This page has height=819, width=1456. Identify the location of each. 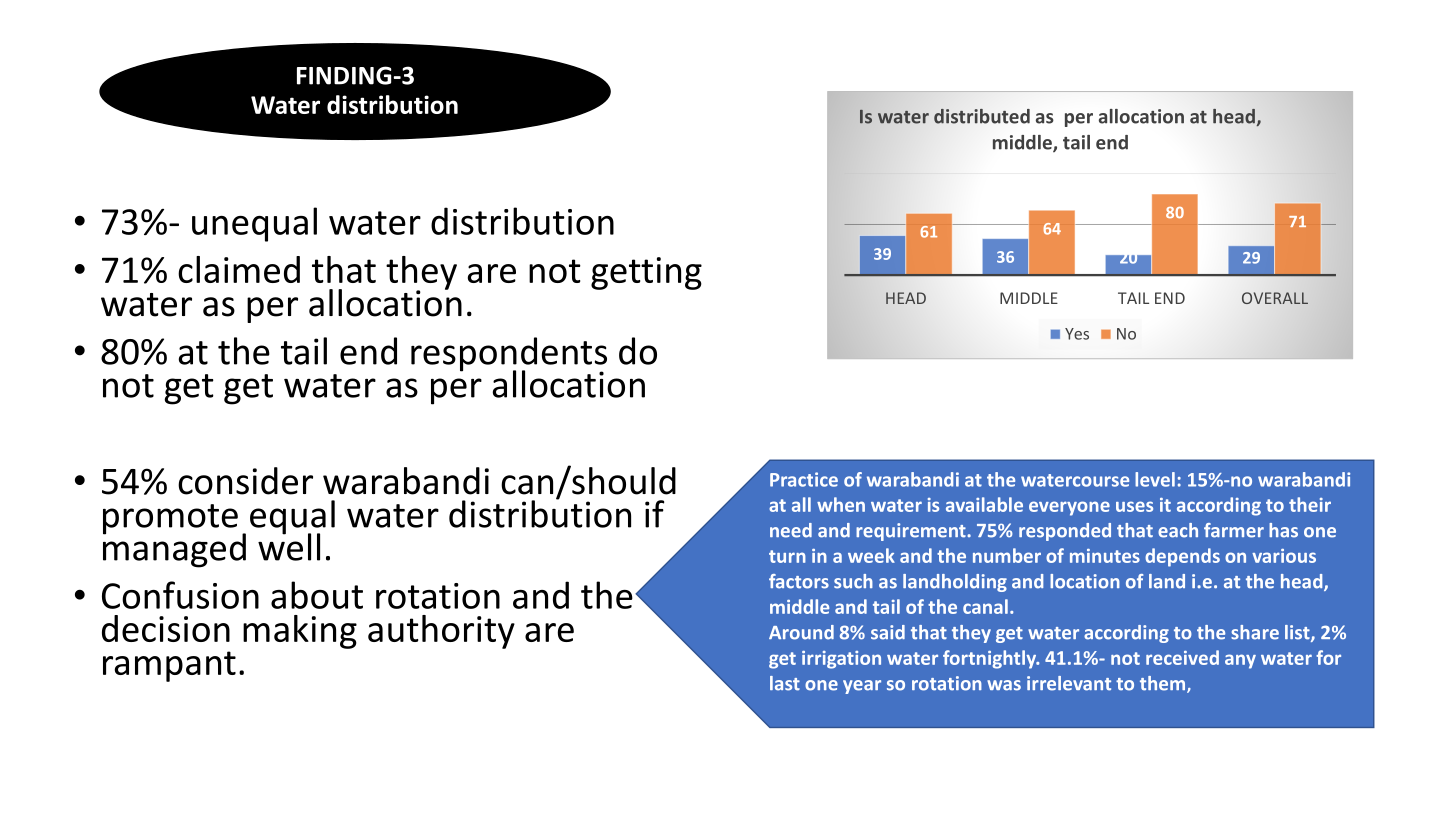
(1178, 530).
